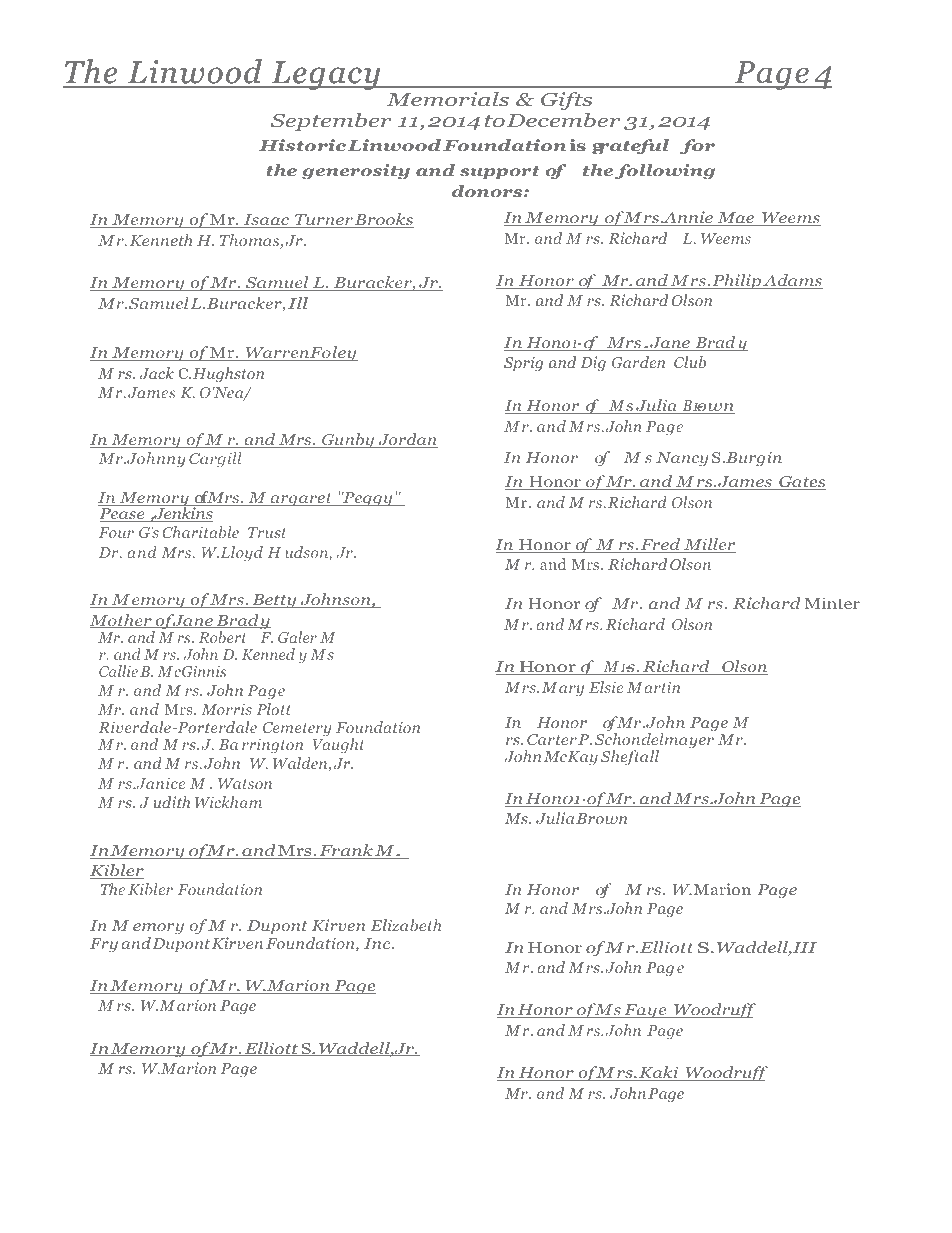 This page has height=1233, width=952. I want to click on Gifts, so click(567, 101).
